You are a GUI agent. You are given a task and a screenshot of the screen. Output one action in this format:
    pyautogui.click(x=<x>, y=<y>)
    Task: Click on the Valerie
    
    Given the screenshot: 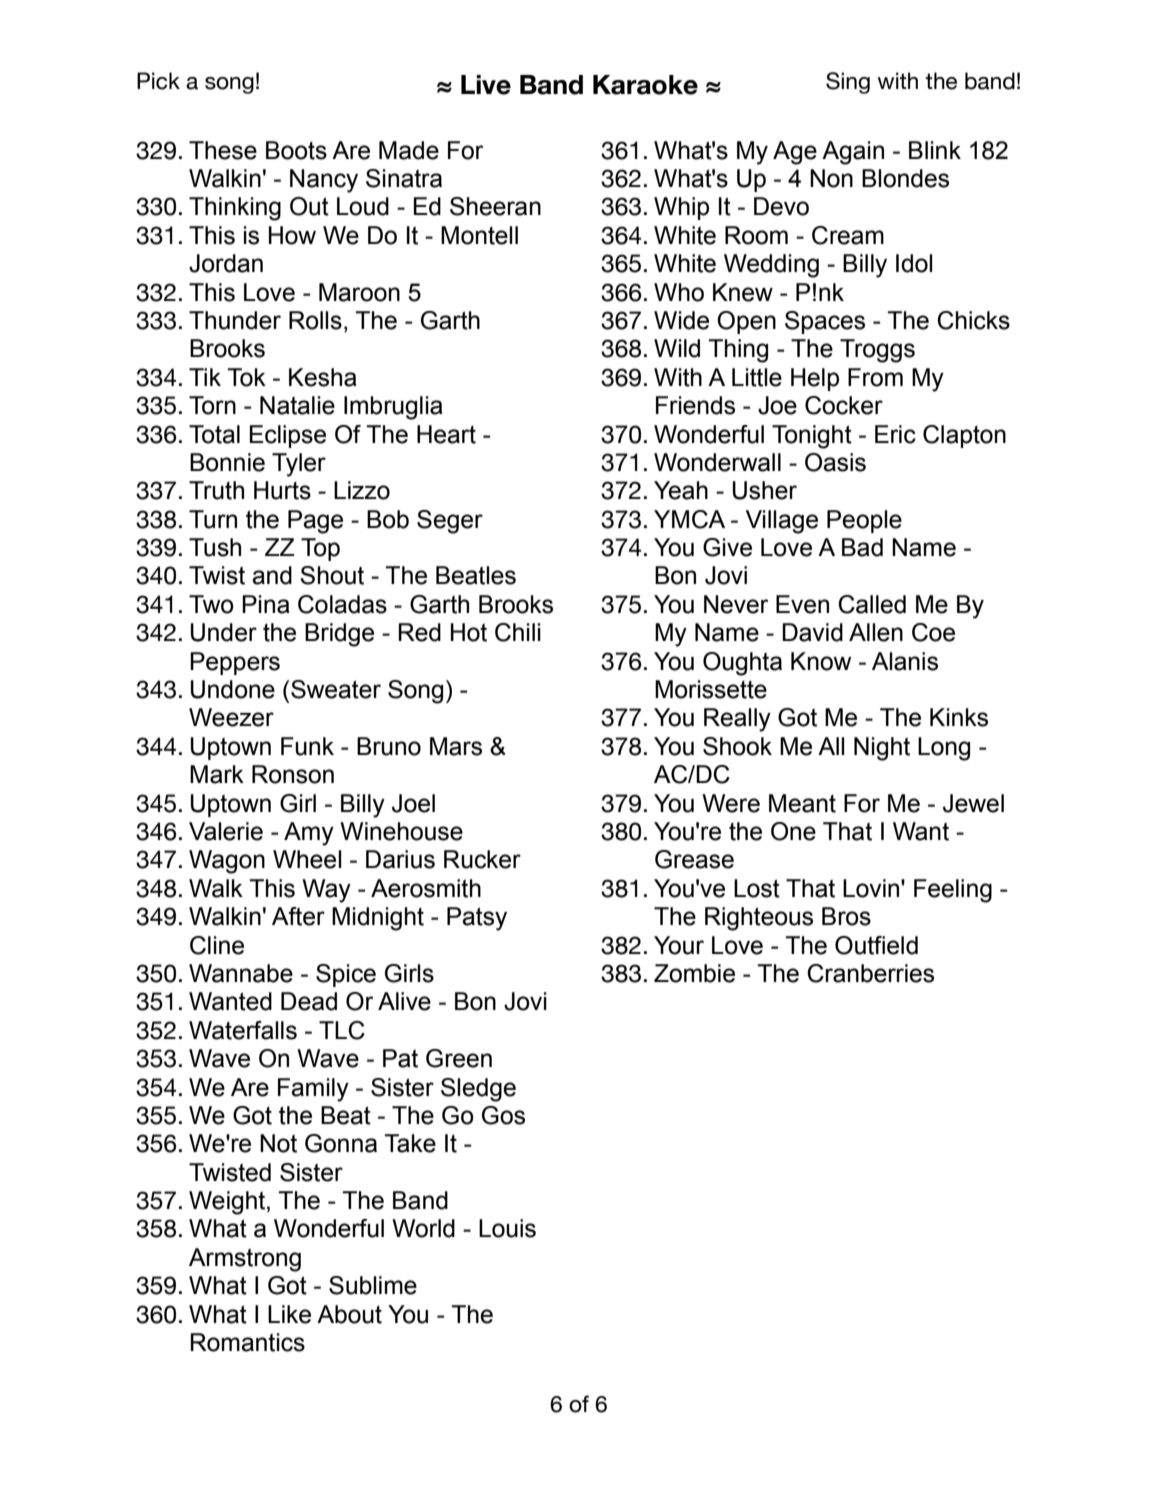 What is the action you would take?
    pyautogui.click(x=226, y=831)
